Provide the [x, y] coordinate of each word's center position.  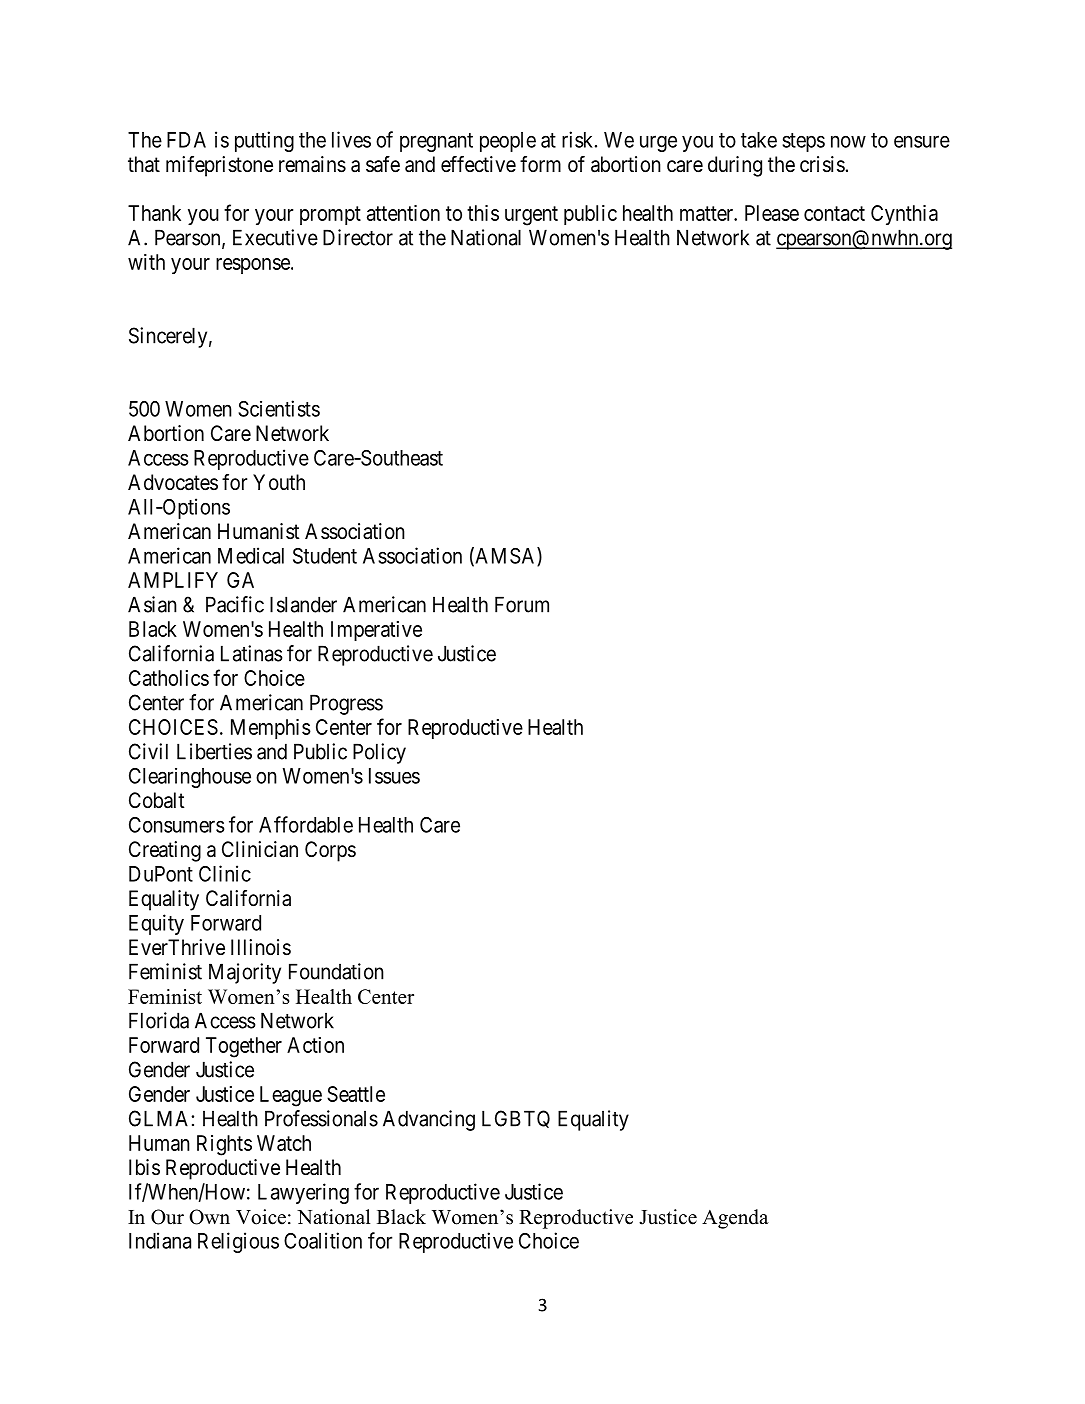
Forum [522, 604]
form [540, 164]
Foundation [336, 971]
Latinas [252, 653]
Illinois [261, 947]
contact [834, 213]
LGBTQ [516, 1119]
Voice [261, 1217]
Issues [394, 776]
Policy [379, 753]
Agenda [735, 1219]
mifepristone [219, 166]
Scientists [279, 408]
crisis [822, 164]
